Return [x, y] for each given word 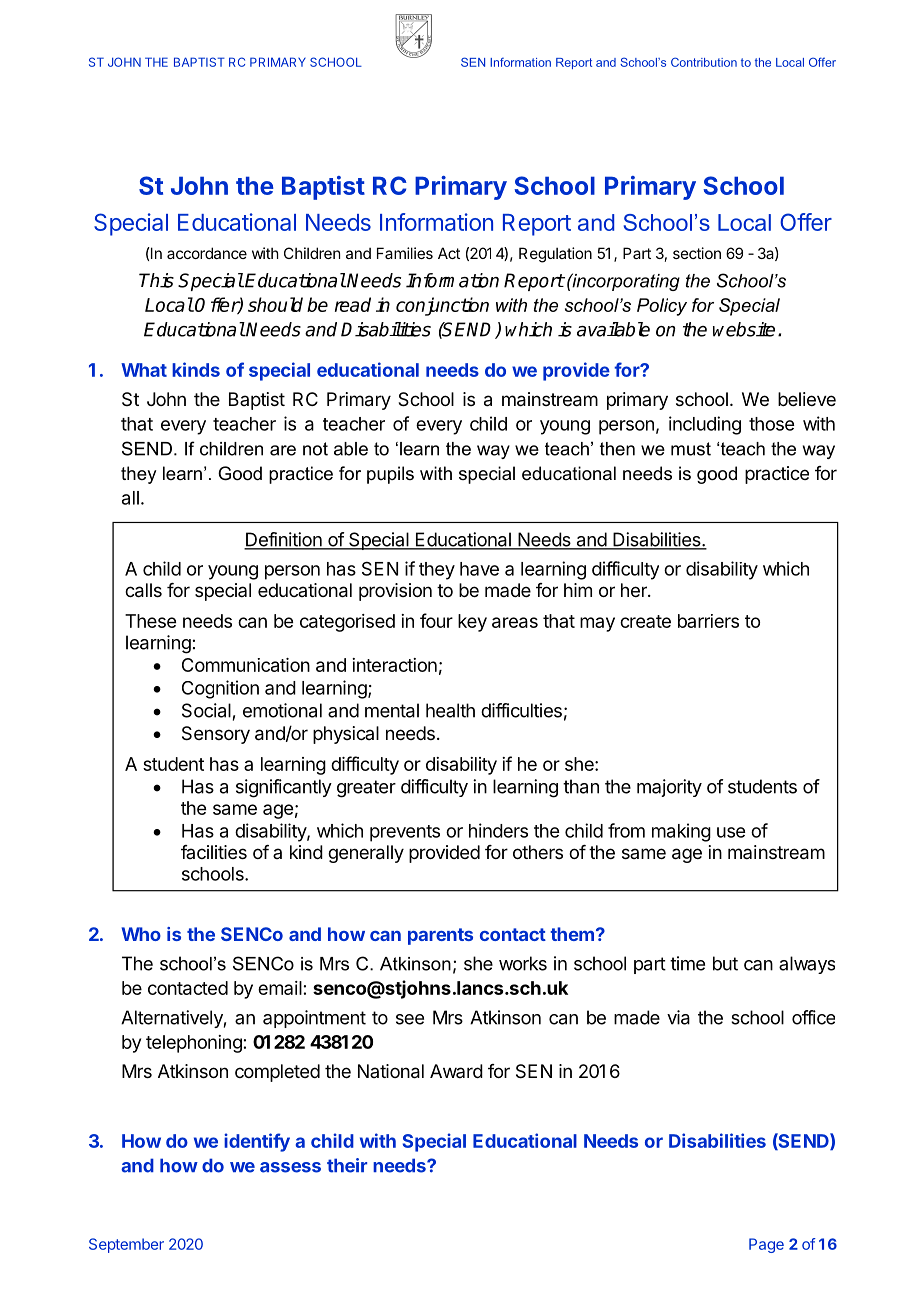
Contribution [704, 62]
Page [766, 1245]
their [347, 1165]
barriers [708, 621]
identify [257, 1142]
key [472, 623]
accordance [207, 253]
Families [405, 253]
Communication [246, 665]
